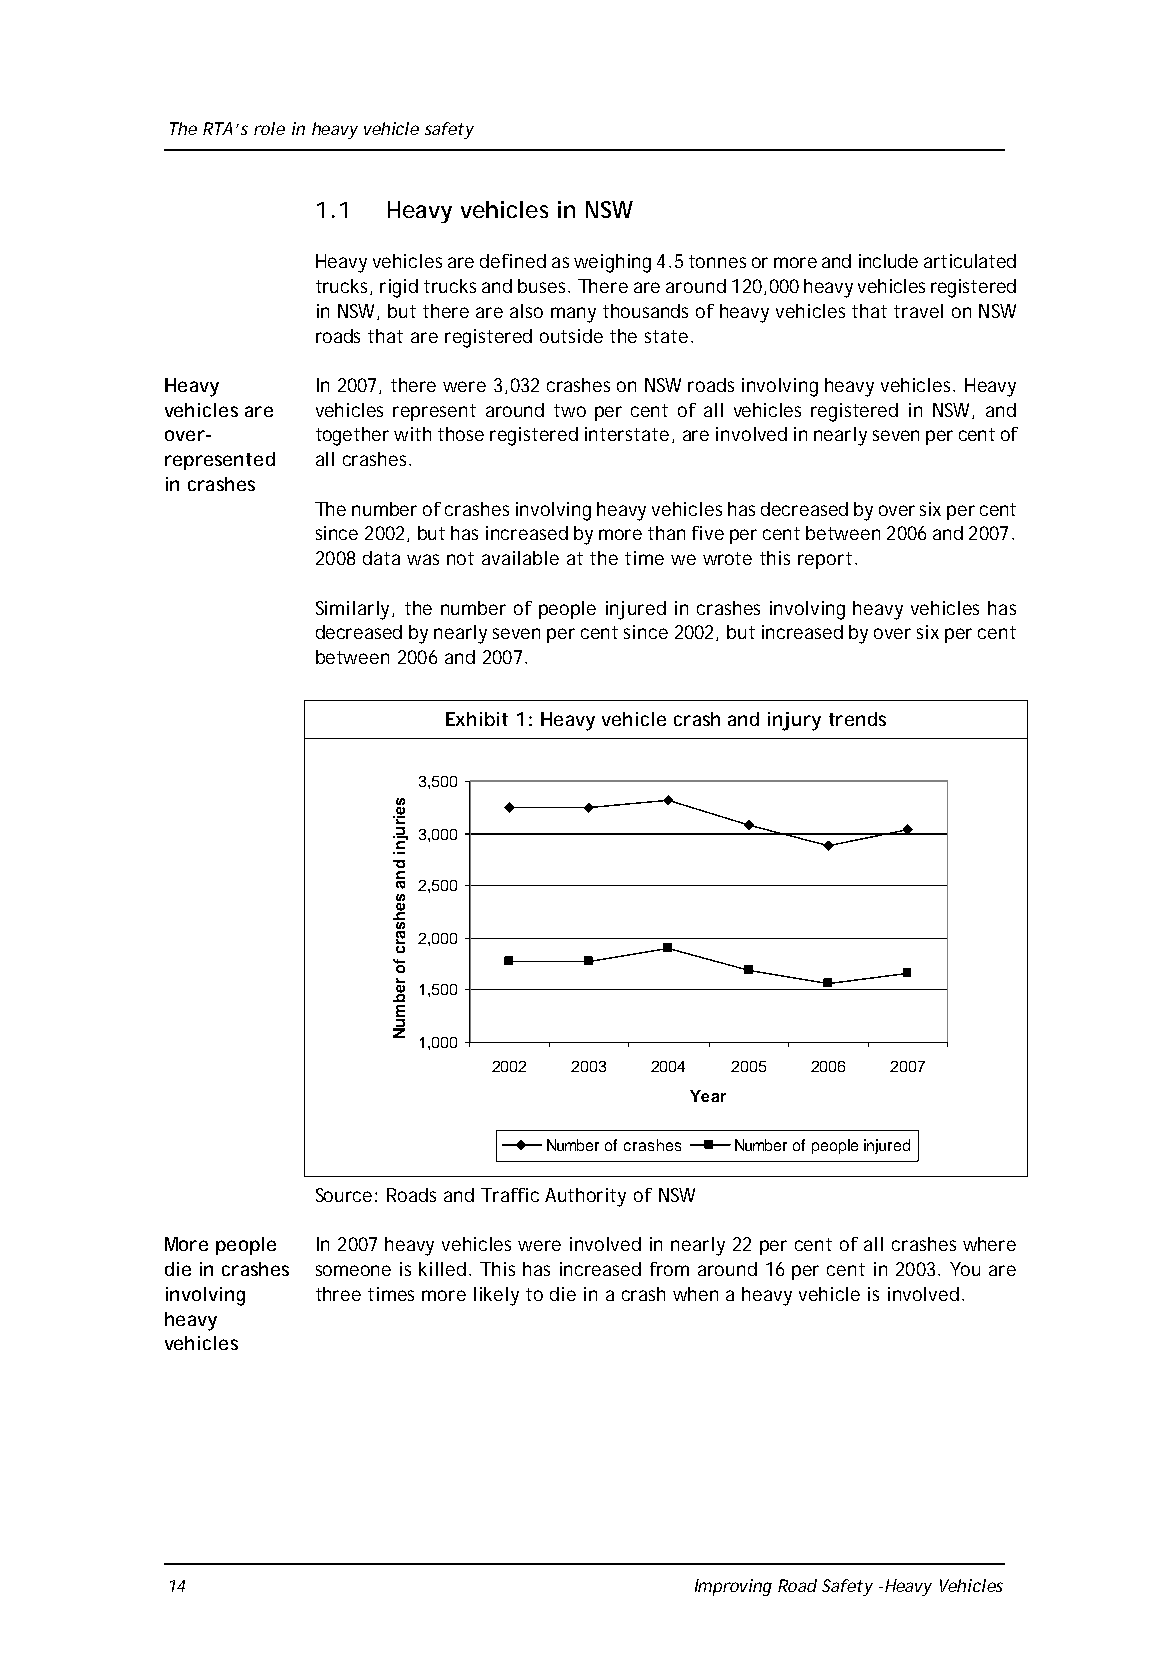  I want to click on include, so click(888, 261).
